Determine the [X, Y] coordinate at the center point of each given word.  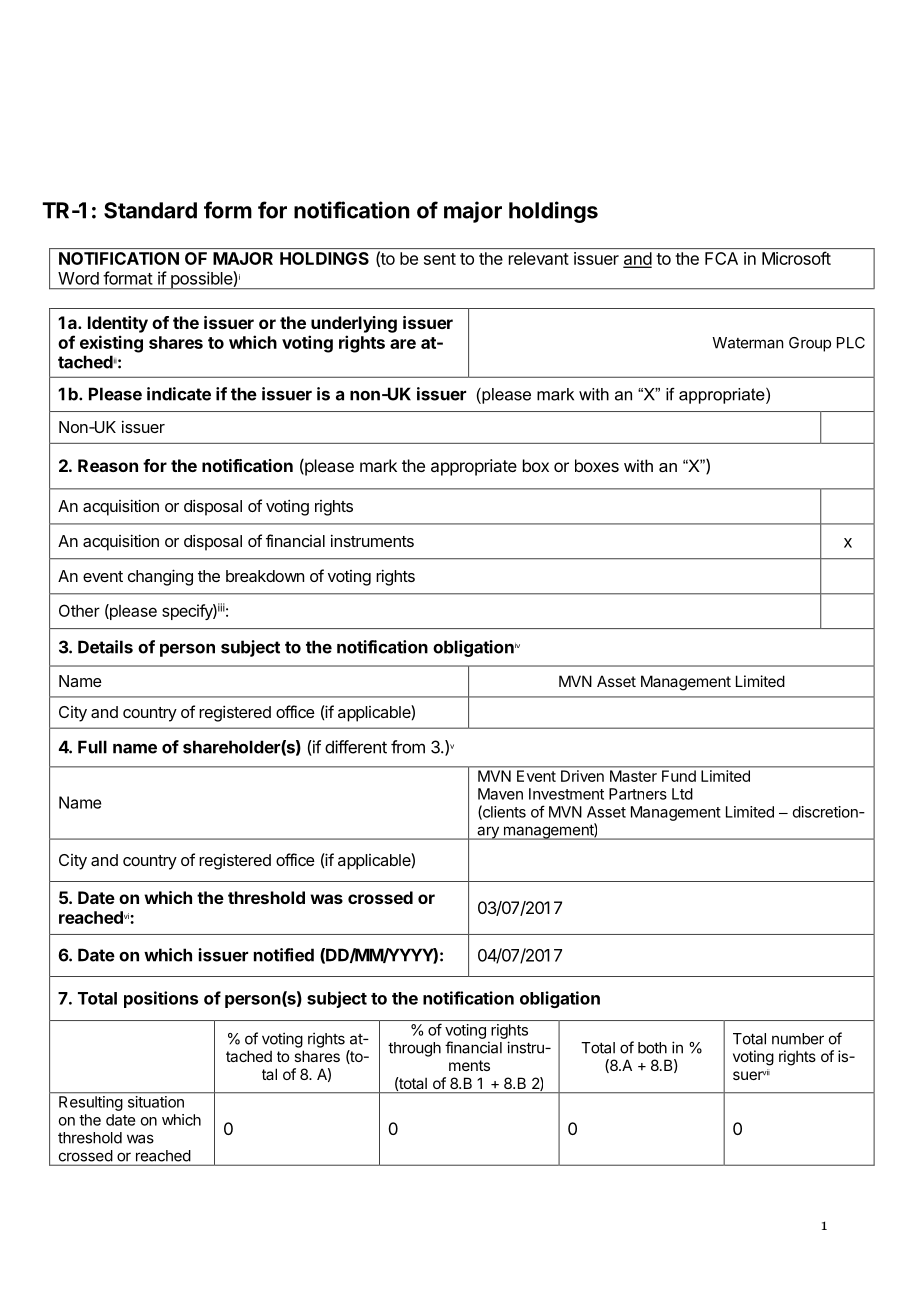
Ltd [682, 794]
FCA [721, 258]
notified [284, 955]
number [798, 1039]
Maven [500, 794]
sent [440, 259]
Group [810, 344]
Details [105, 647]
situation [156, 1102]
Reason [108, 465]
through [414, 1049]
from [408, 747]
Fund [679, 776]
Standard [150, 210]
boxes [597, 465]
